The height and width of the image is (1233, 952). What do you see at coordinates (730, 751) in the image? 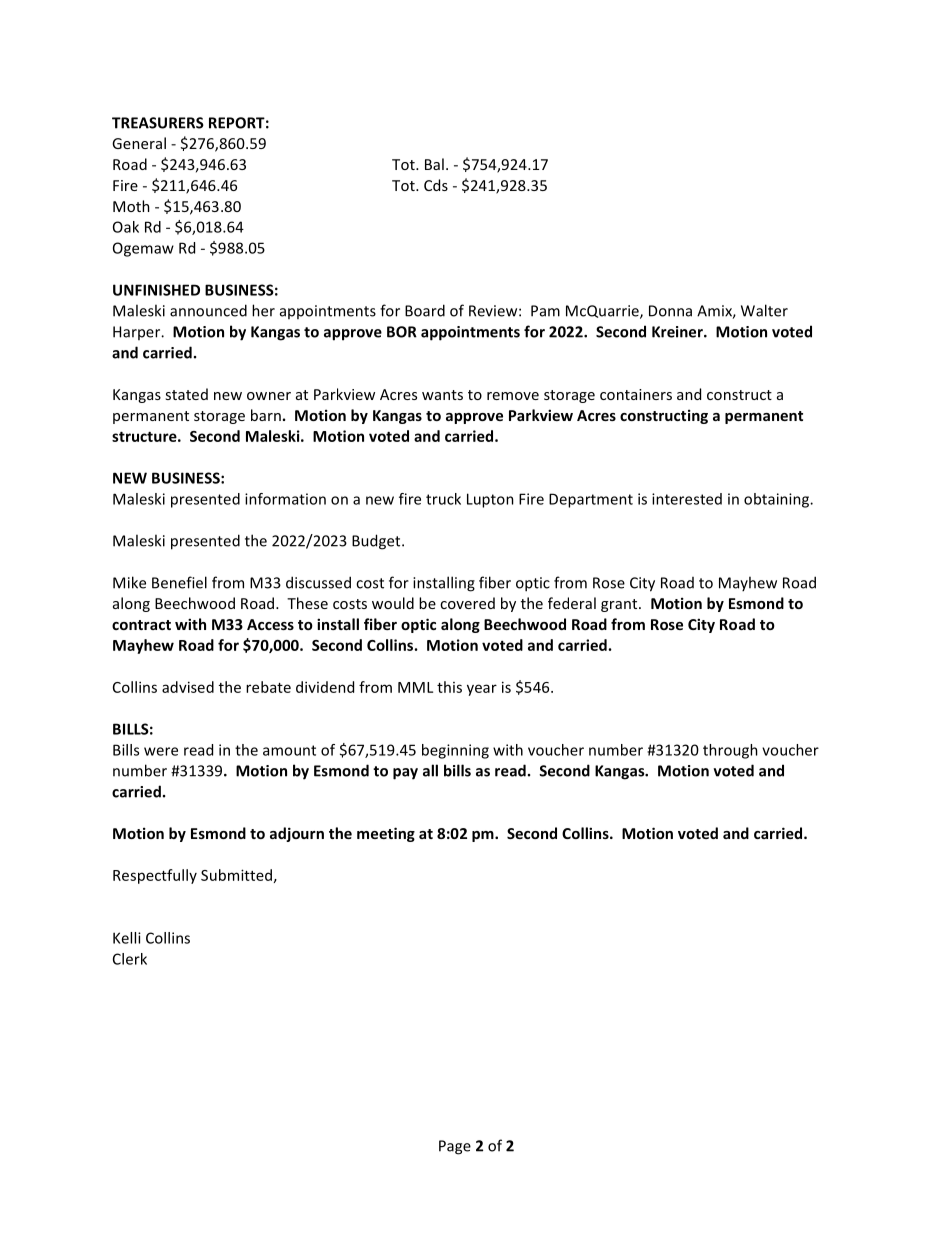
I see `through` at bounding box center [730, 751].
